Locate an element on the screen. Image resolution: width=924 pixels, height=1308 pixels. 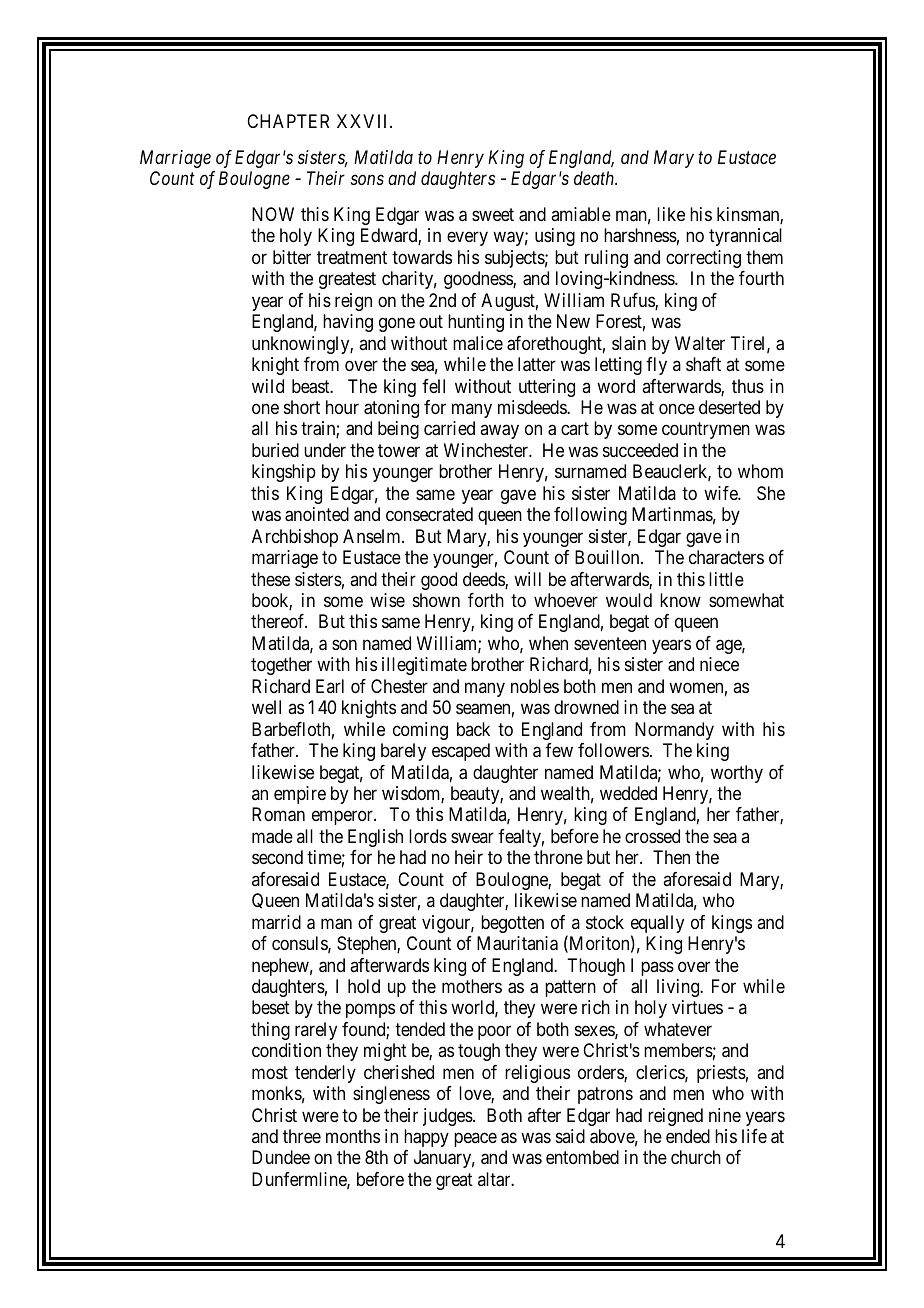
uttering is located at coordinates (547, 388).
